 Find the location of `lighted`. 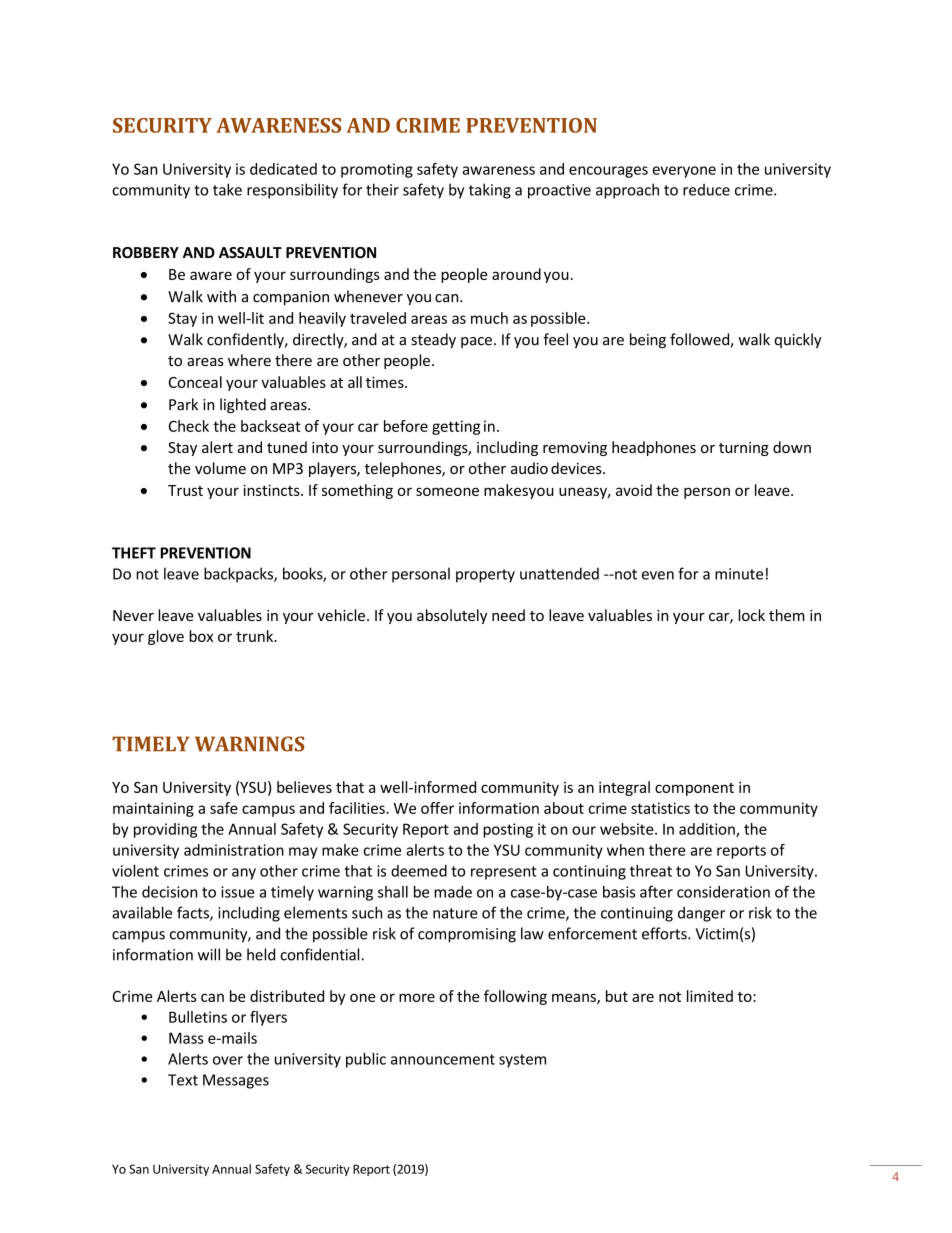

lighted is located at coordinates (243, 405).
